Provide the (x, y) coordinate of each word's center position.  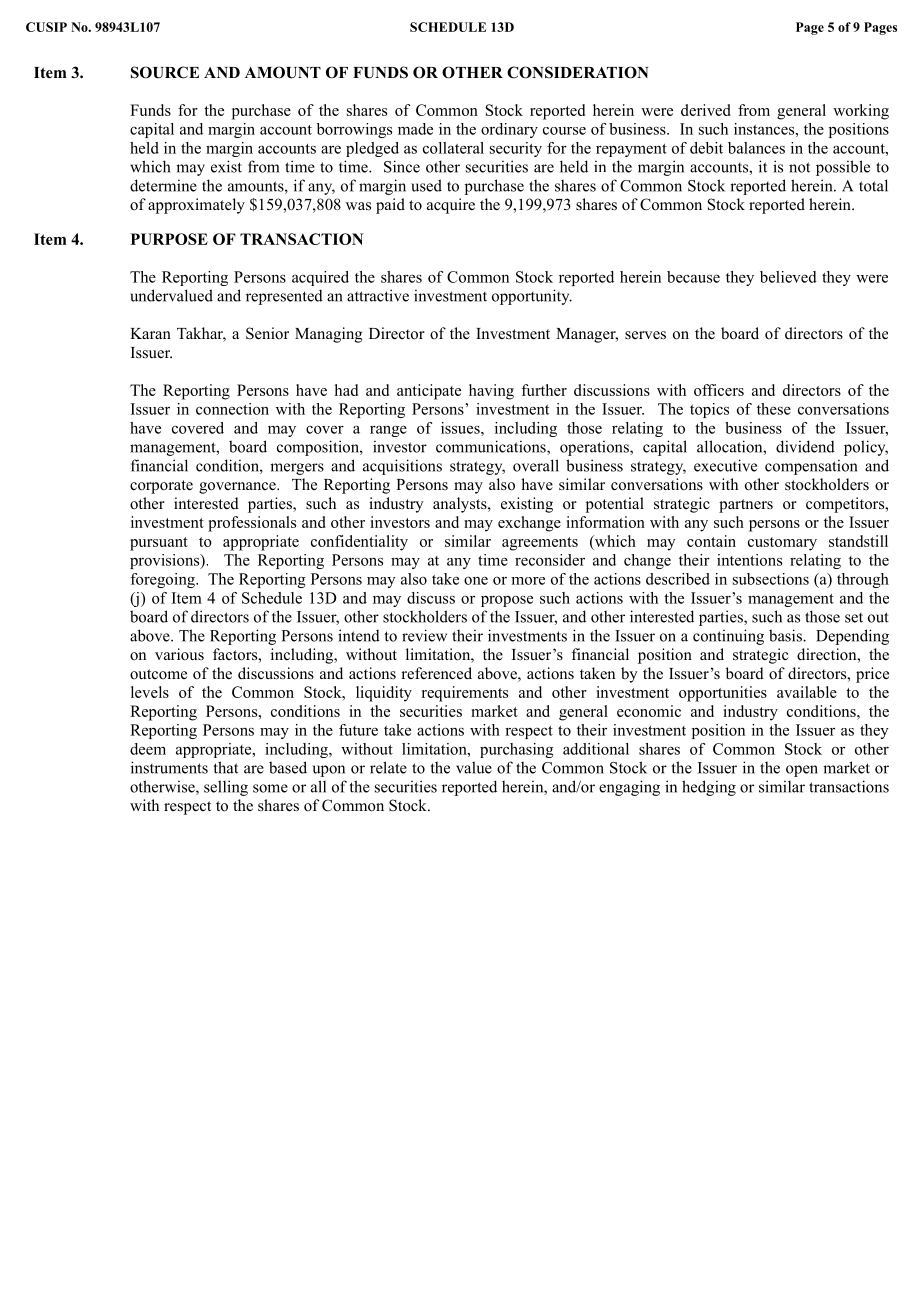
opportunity (532, 297)
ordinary (509, 130)
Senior (267, 333)
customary (782, 544)
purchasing (517, 750)
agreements (540, 544)
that (226, 767)
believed (788, 277)
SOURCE (165, 72)
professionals (252, 524)
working (861, 112)
